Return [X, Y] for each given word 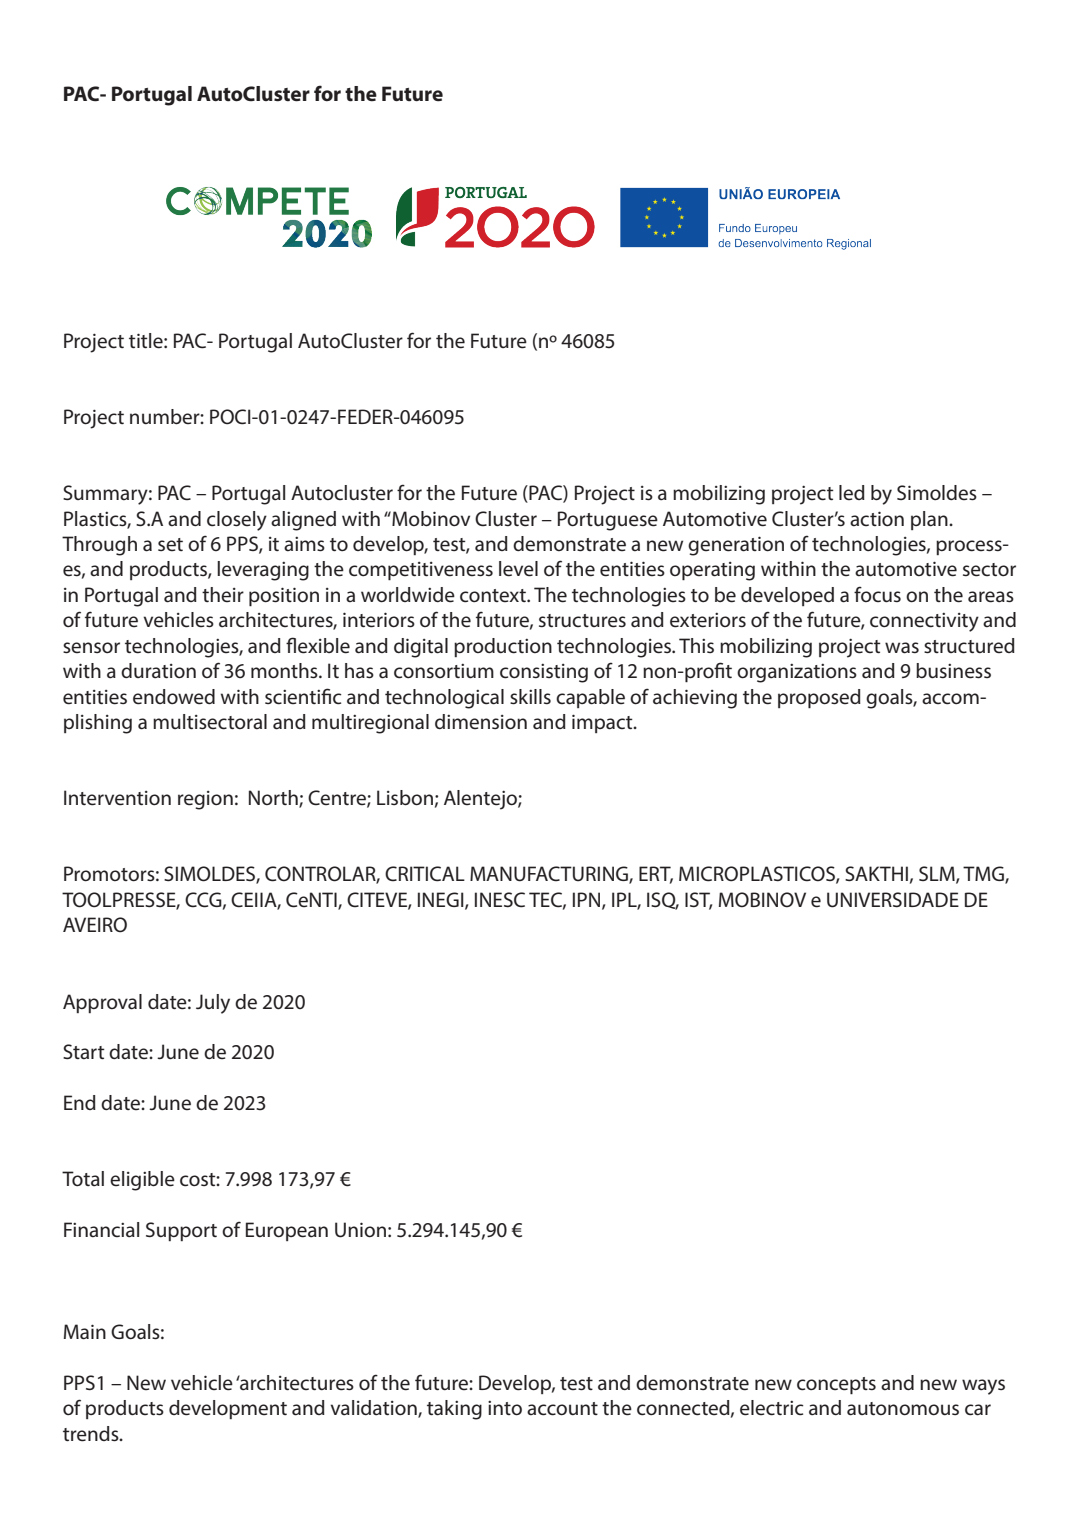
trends [92, 1434]
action [877, 519]
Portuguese [608, 521]
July [213, 1004]
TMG [984, 875]
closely [237, 521]
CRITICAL [425, 874]
